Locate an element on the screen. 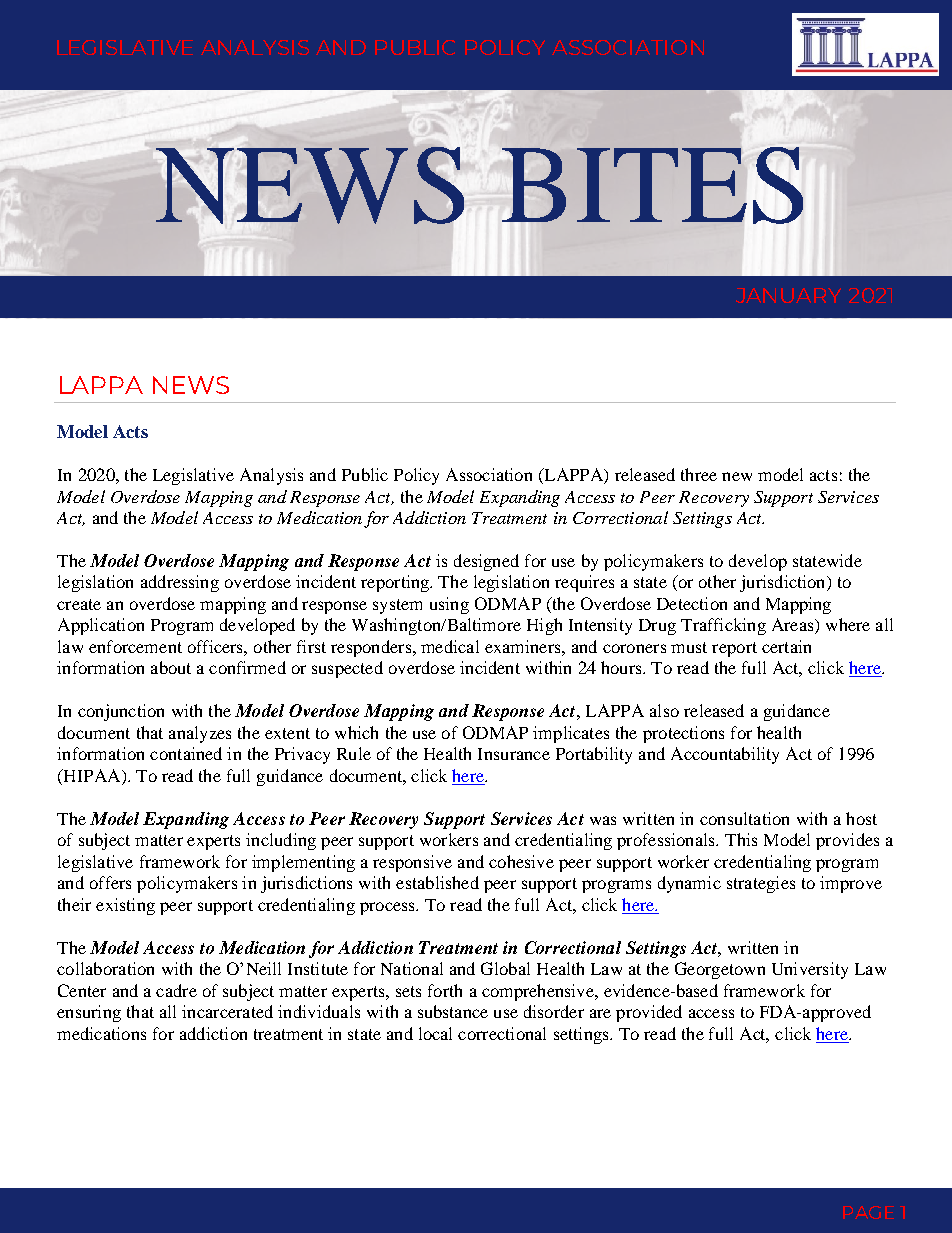 Image resolution: width=952 pixels, height=1233 pixels. using is located at coordinates (449, 605).
